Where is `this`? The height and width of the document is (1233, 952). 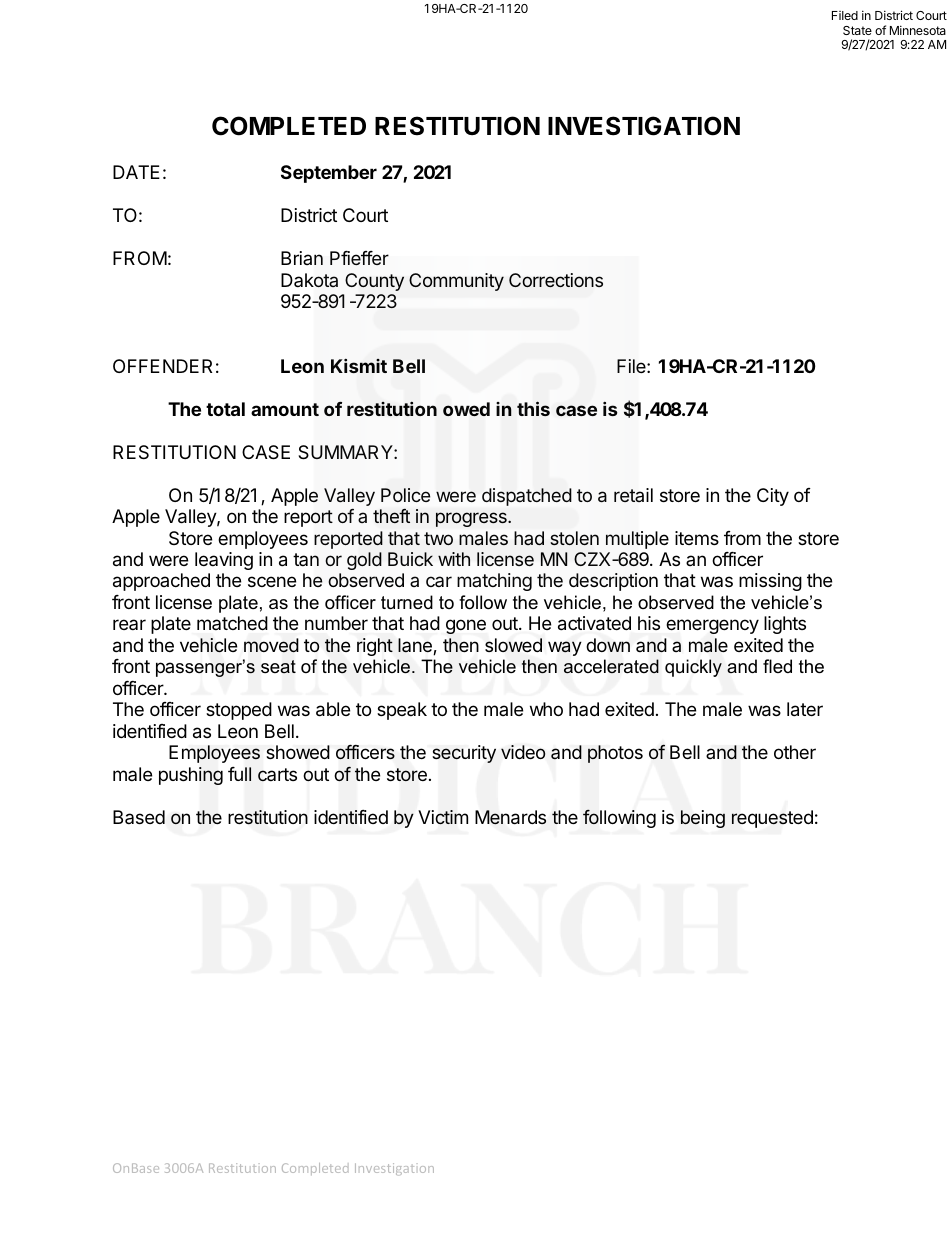 this is located at coordinates (533, 408).
